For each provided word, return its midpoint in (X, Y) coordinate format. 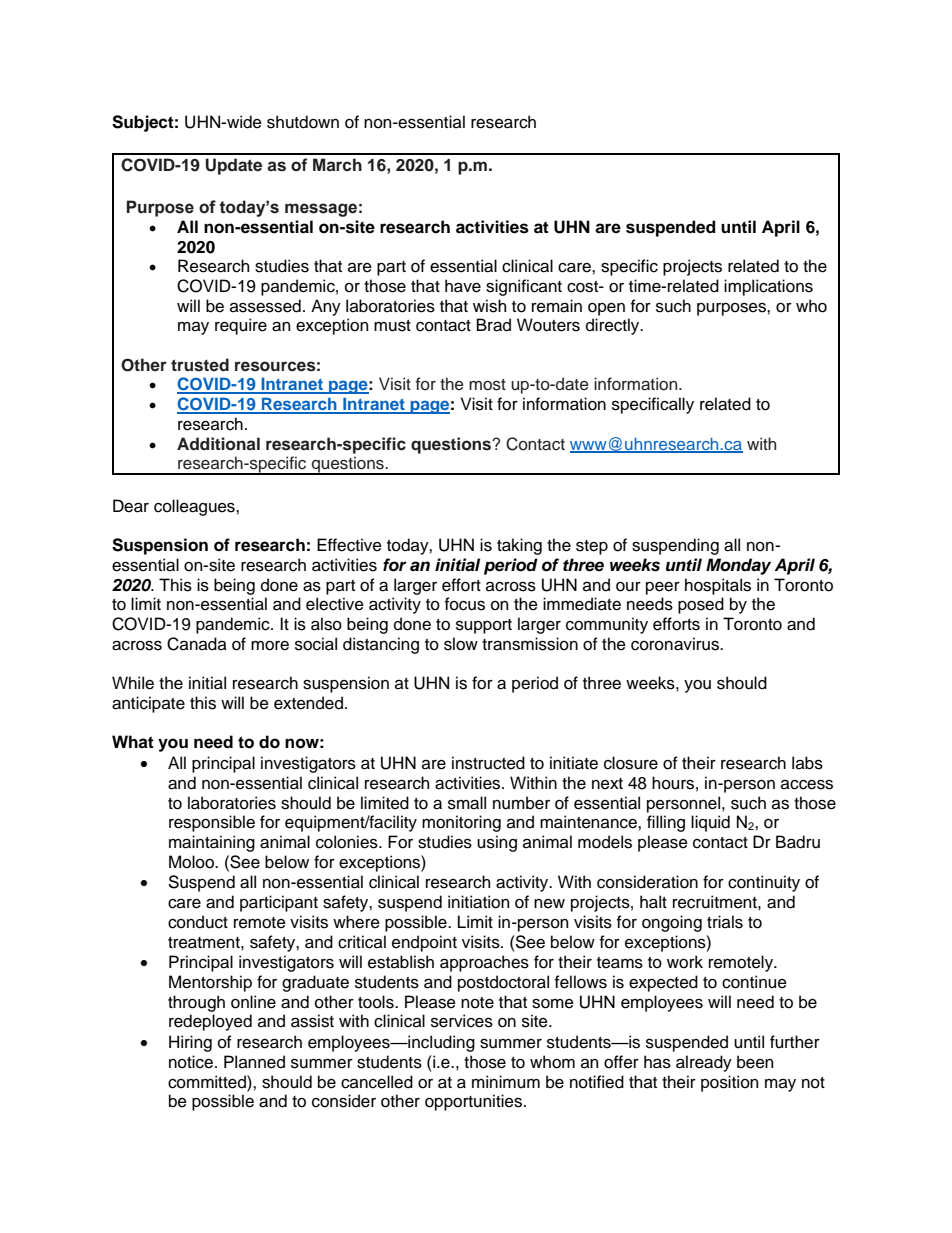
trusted (200, 365)
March (337, 164)
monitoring (461, 823)
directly (614, 326)
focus (465, 604)
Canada (197, 644)
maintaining (212, 843)
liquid (710, 823)
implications (768, 287)
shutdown (303, 122)
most (487, 385)
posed (701, 605)
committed (208, 1082)
